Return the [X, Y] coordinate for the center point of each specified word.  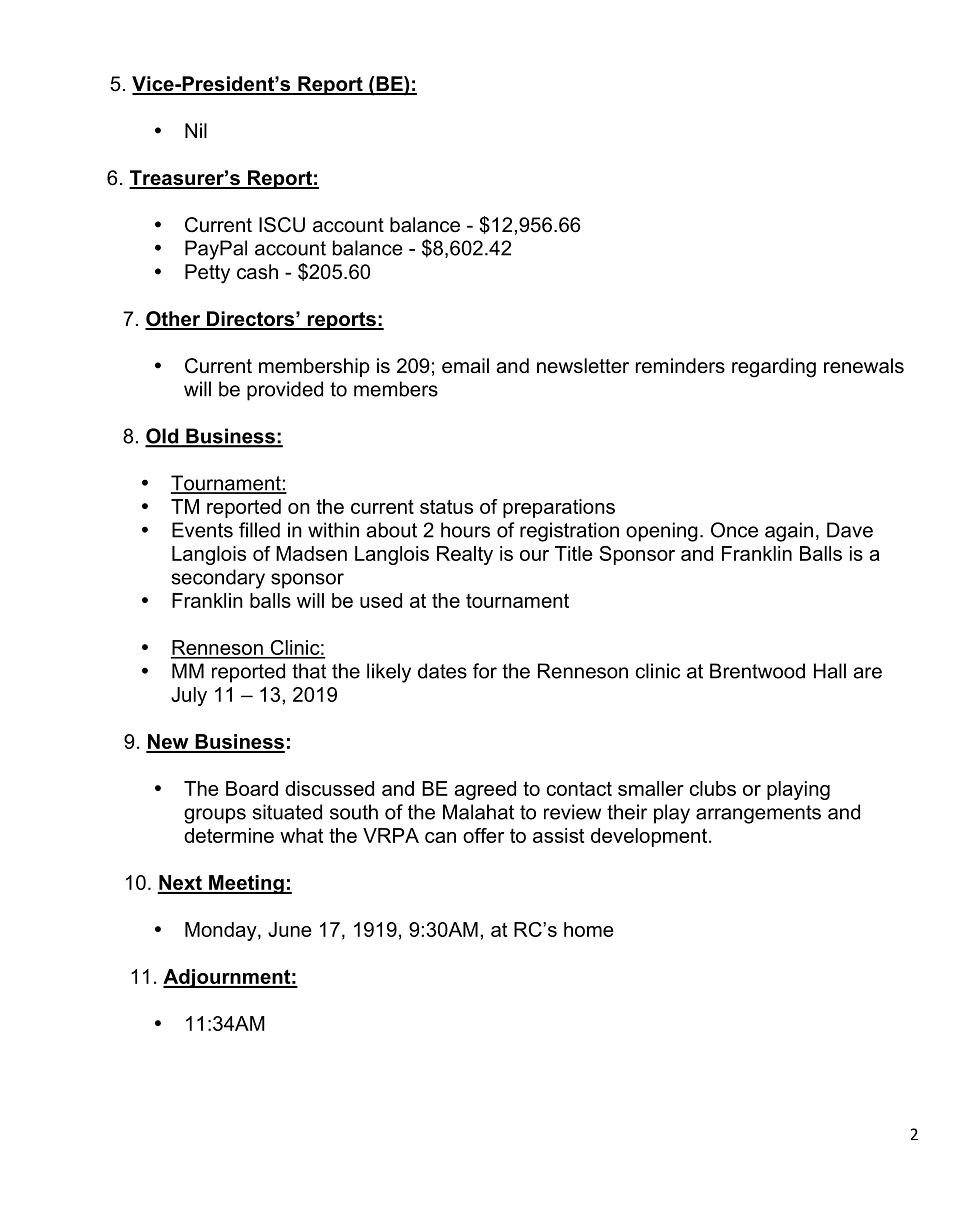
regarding [774, 368]
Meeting [246, 884]
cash [257, 272]
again [789, 532]
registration [569, 532]
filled [259, 530]
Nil [196, 130]
